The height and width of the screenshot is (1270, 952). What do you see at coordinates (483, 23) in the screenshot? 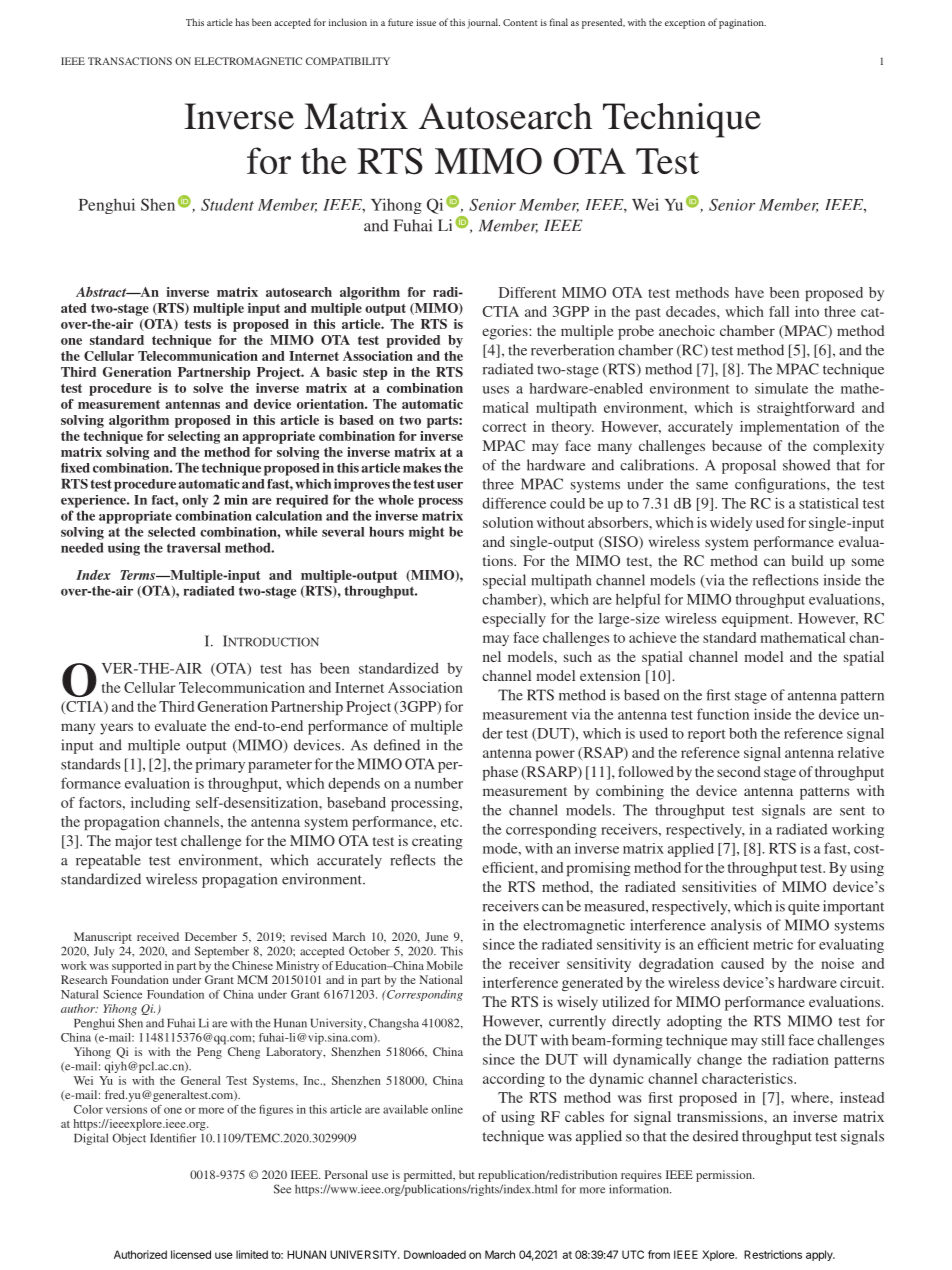
I see `journal` at bounding box center [483, 23].
